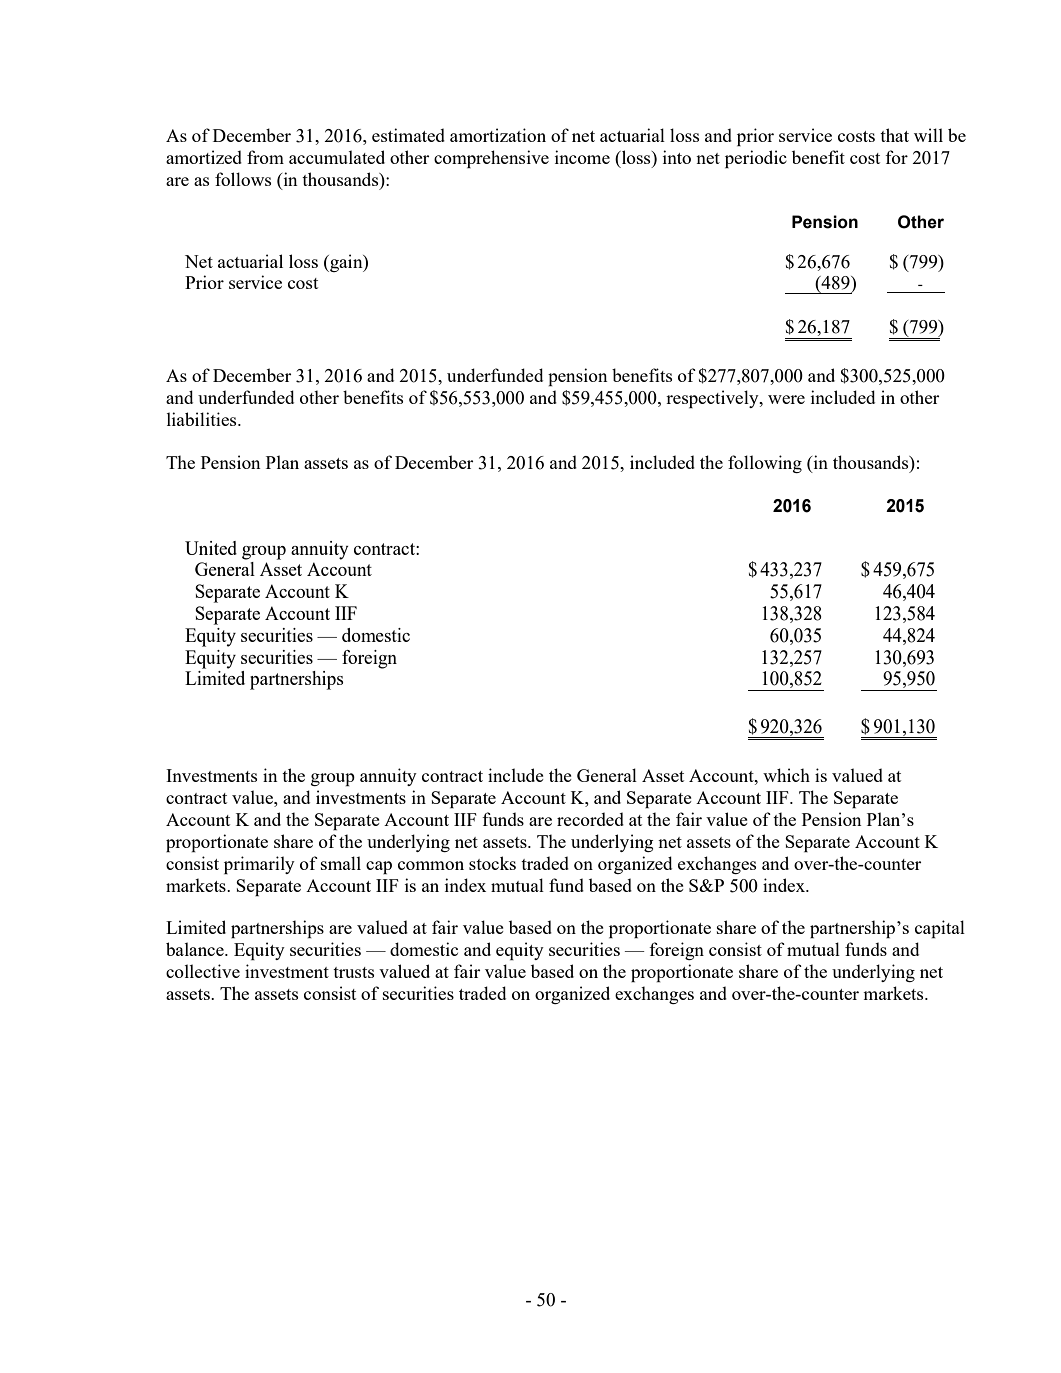  Describe the element at coordinates (765, 464) in the page. I see `following` at that location.
